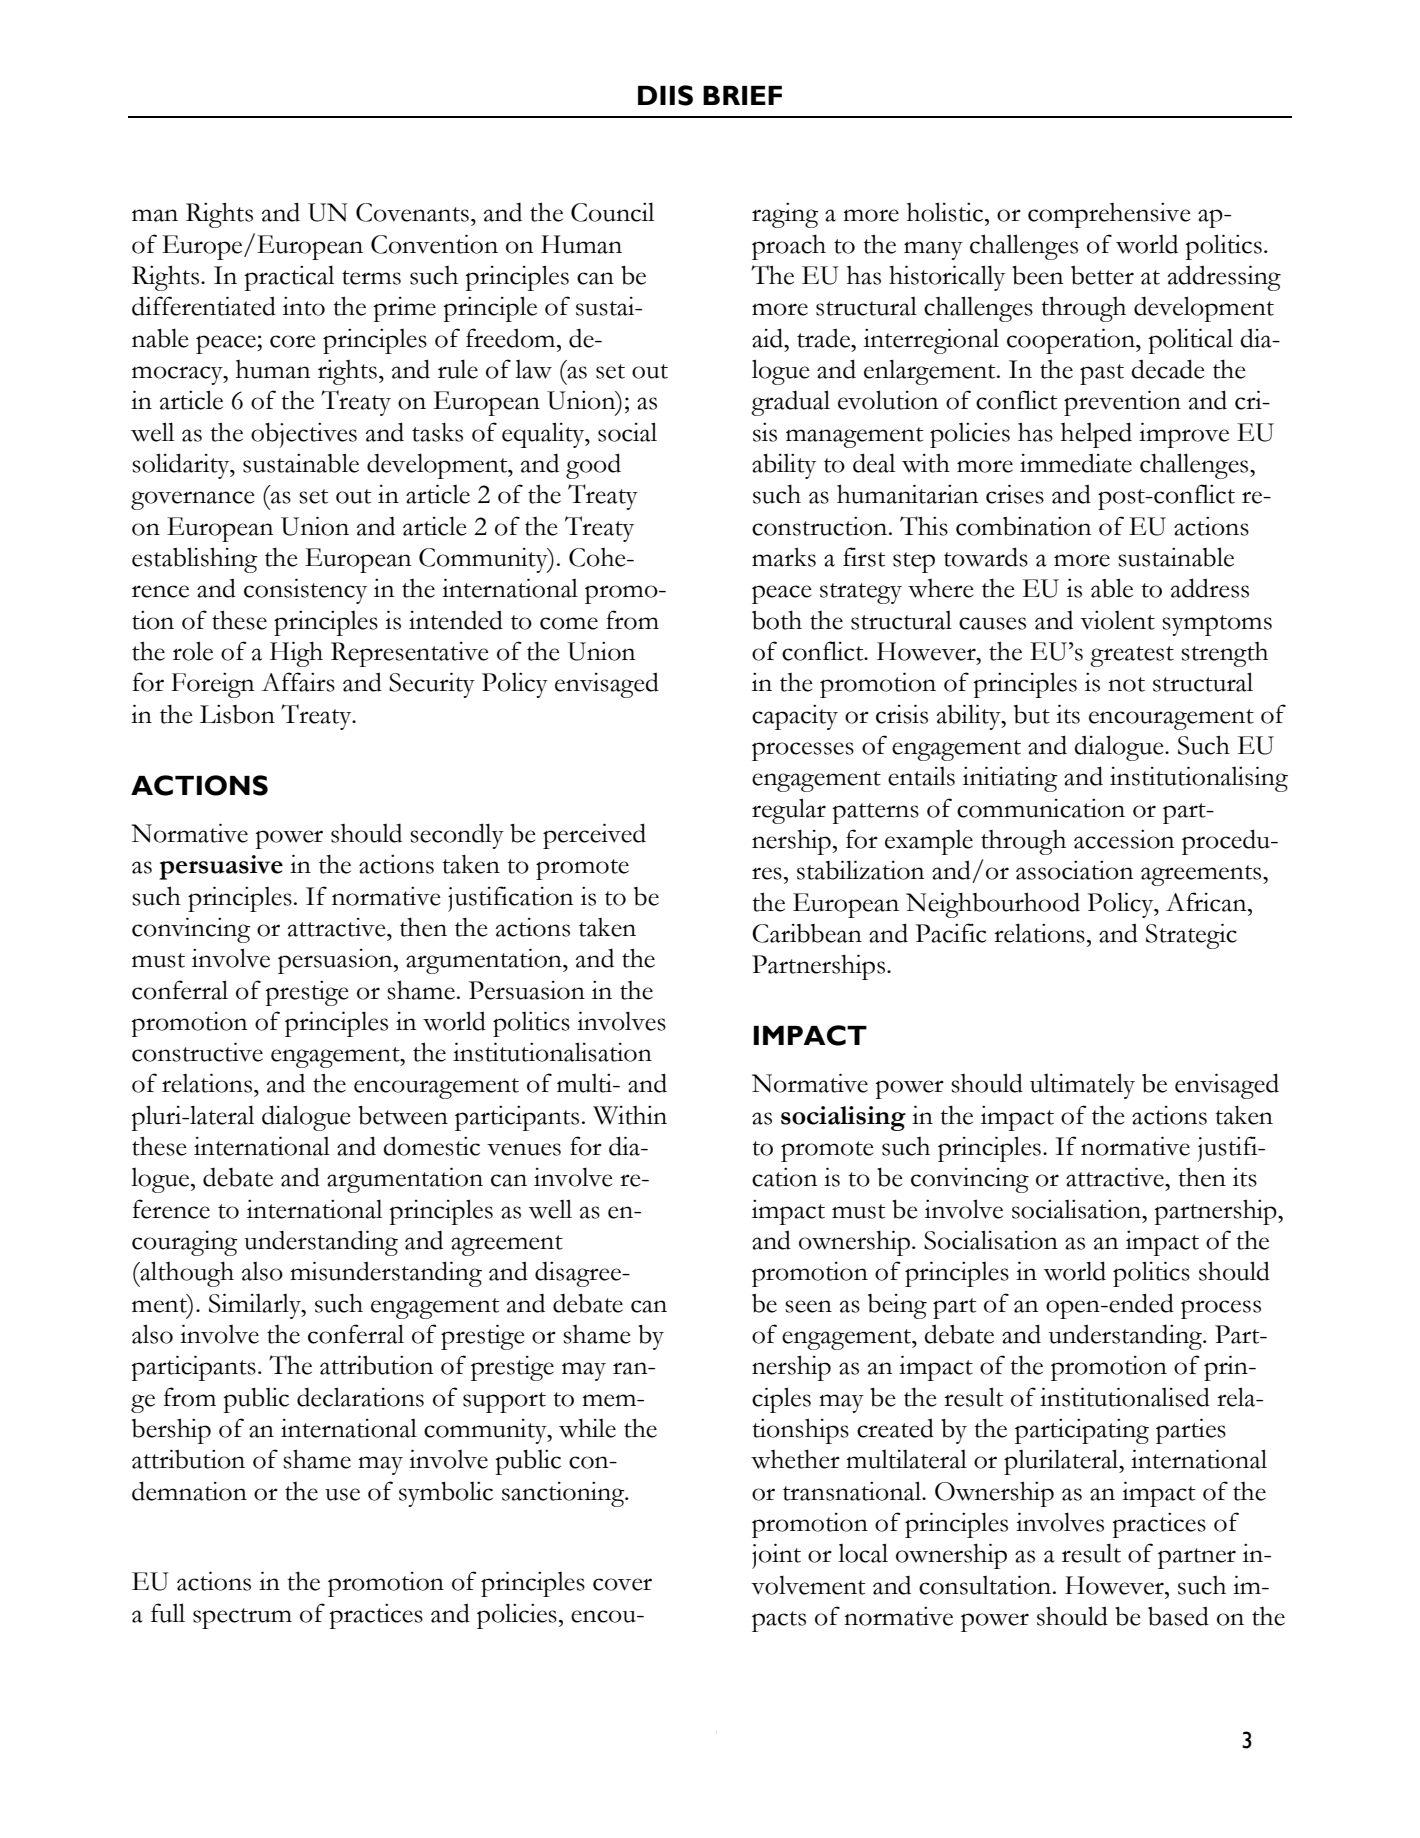  I want to click on comprehensive, so click(1109, 215).
